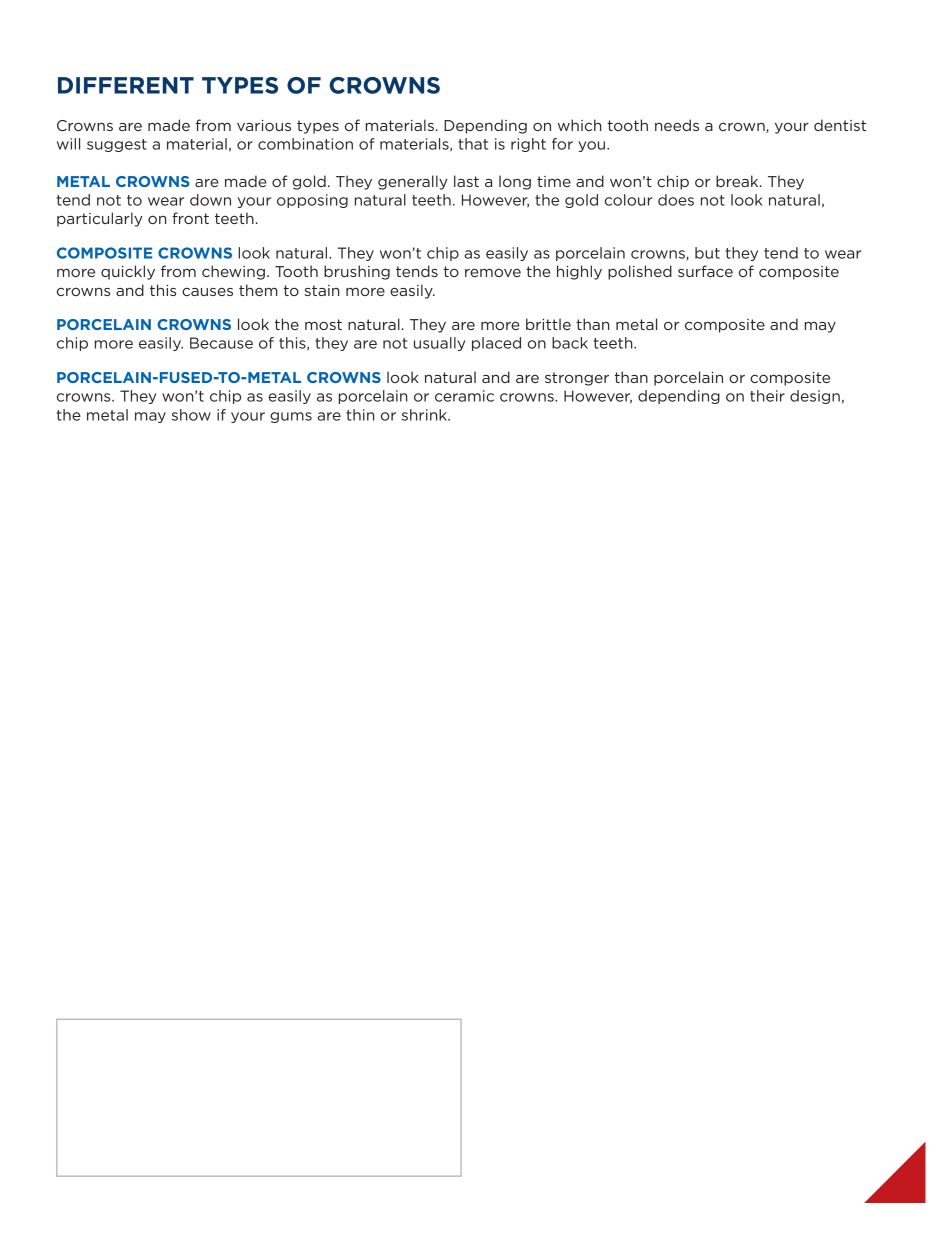  What do you see at coordinates (425, 415) in the page?
I see `shrink` at bounding box center [425, 415].
